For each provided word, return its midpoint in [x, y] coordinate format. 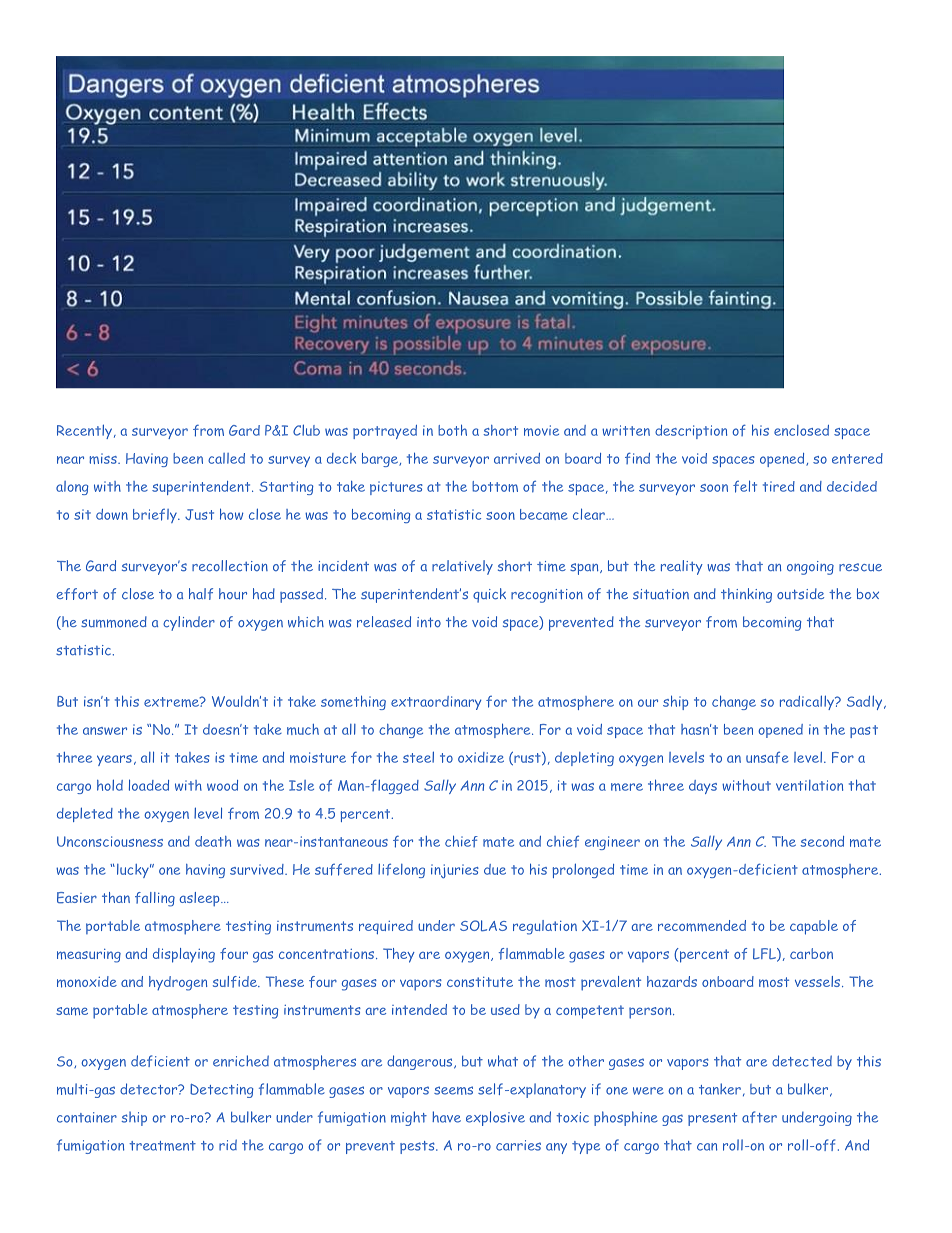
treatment [162, 1146]
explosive [495, 1118]
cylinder [189, 623]
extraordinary [436, 703]
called [226, 458]
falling [155, 899]
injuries [455, 871]
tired [779, 486]
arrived [517, 458]
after [759, 1117]
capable [814, 927]
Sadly [866, 702]
